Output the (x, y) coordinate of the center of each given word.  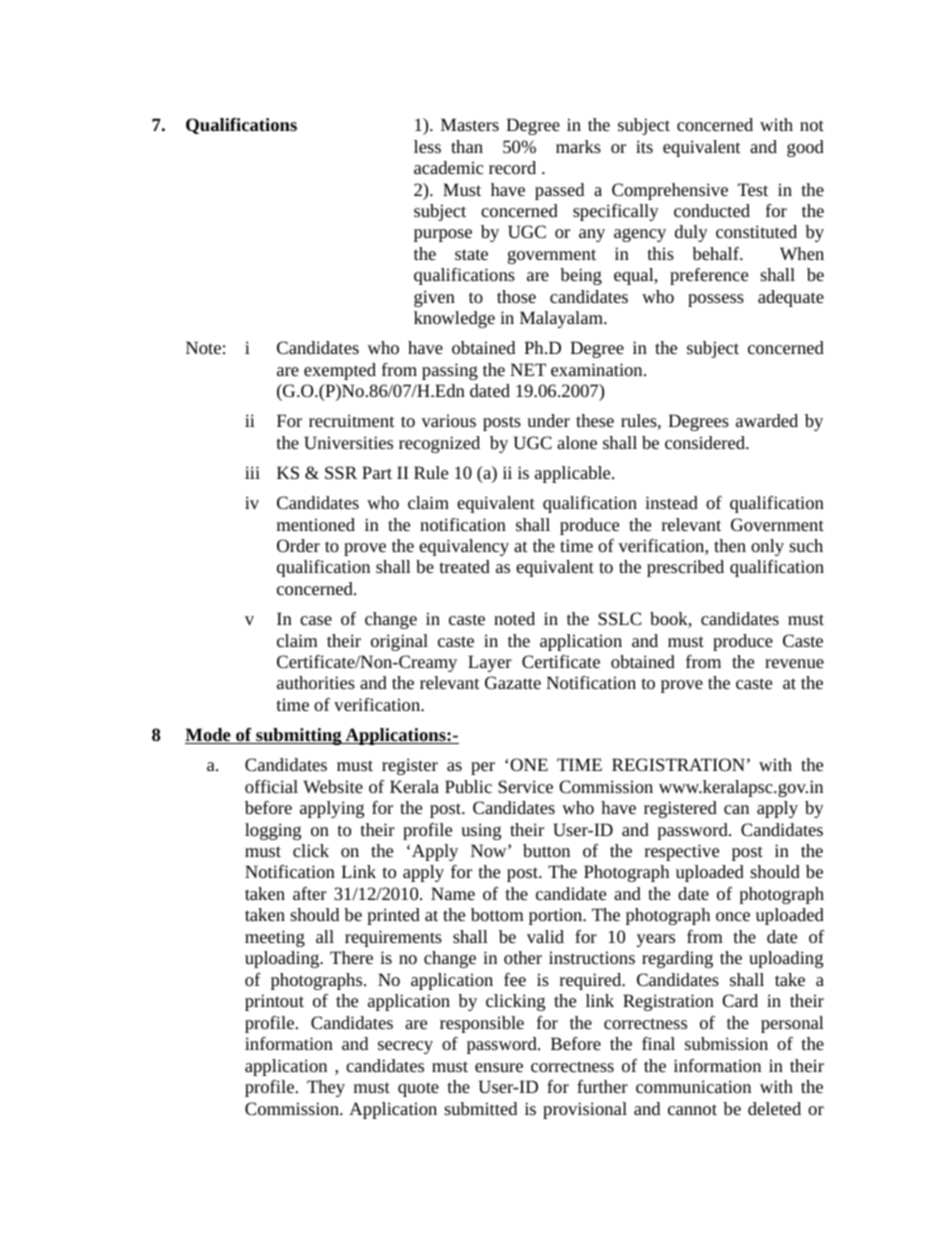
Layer (490, 663)
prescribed (685, 568)
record (512, 167)
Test (753, 189)
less (427, 146)
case (316, 620)
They (326, 1088)
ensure (499, 1067)
